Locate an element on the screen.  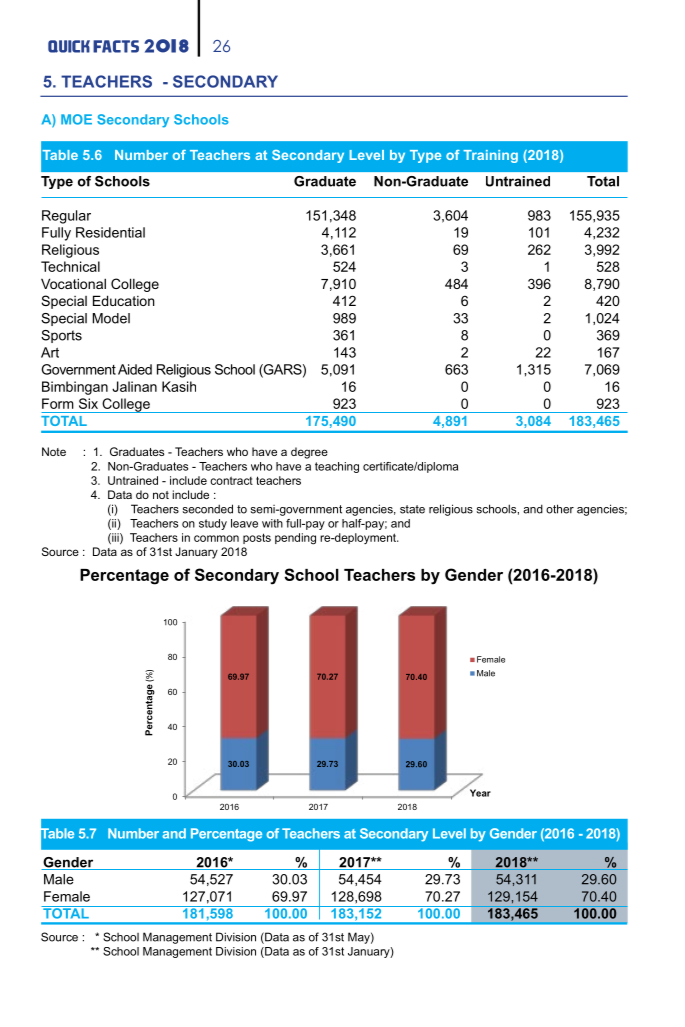
Form is located at coordinates (58, 403).
